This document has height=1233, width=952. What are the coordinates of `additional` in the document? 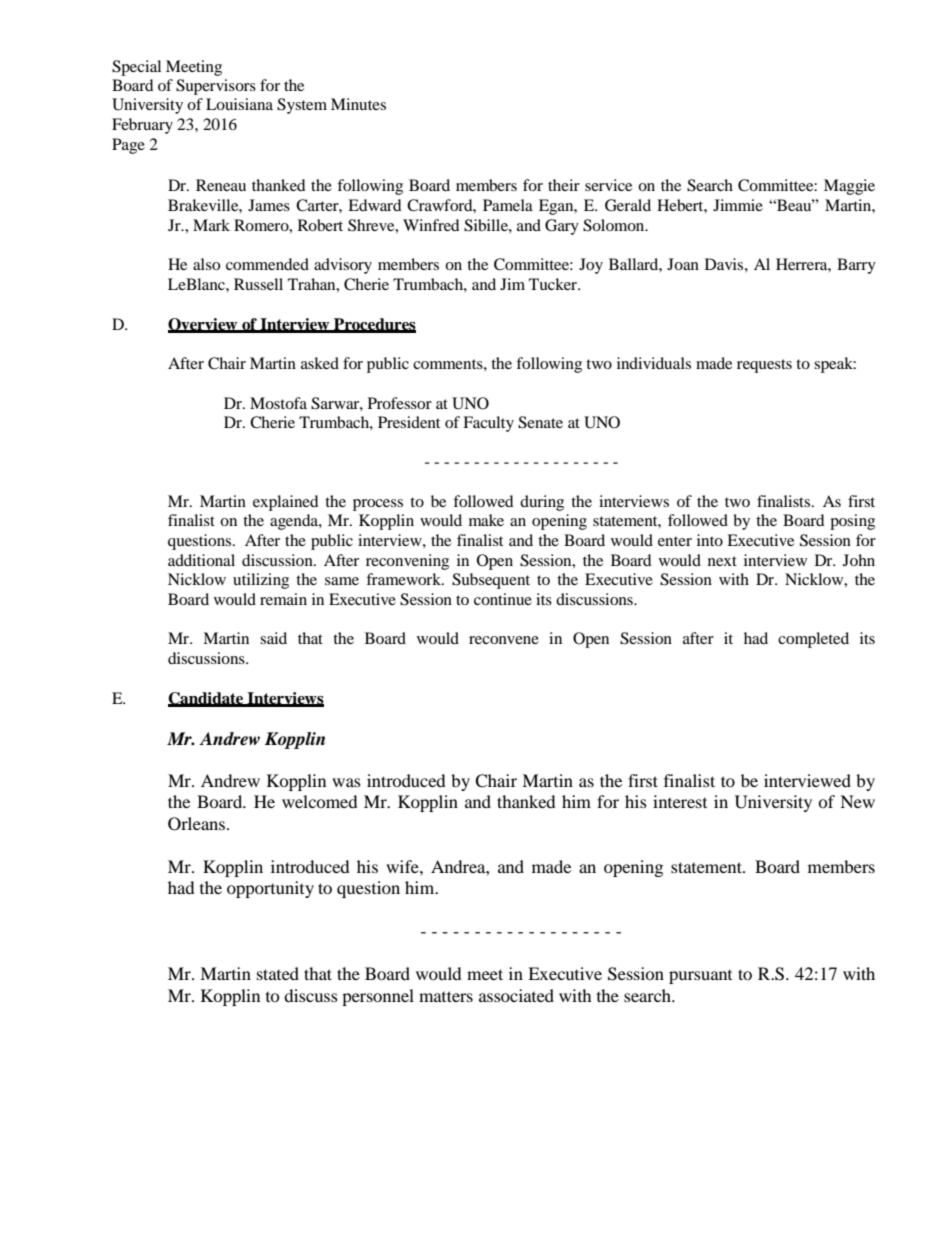 It's located at (201, 560).
